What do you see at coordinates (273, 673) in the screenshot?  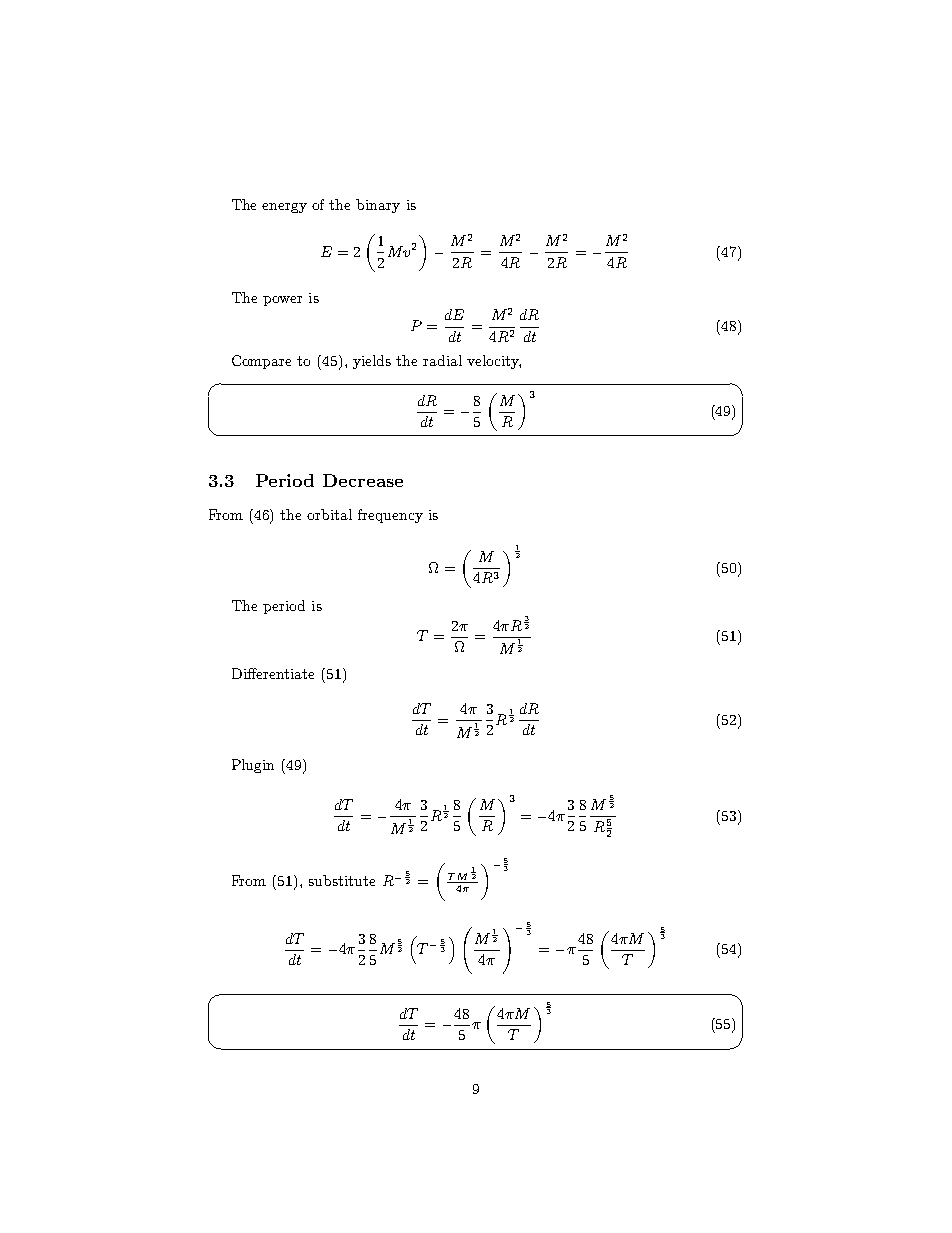 I see `Differentiate` at bounding box center [273, 673].
